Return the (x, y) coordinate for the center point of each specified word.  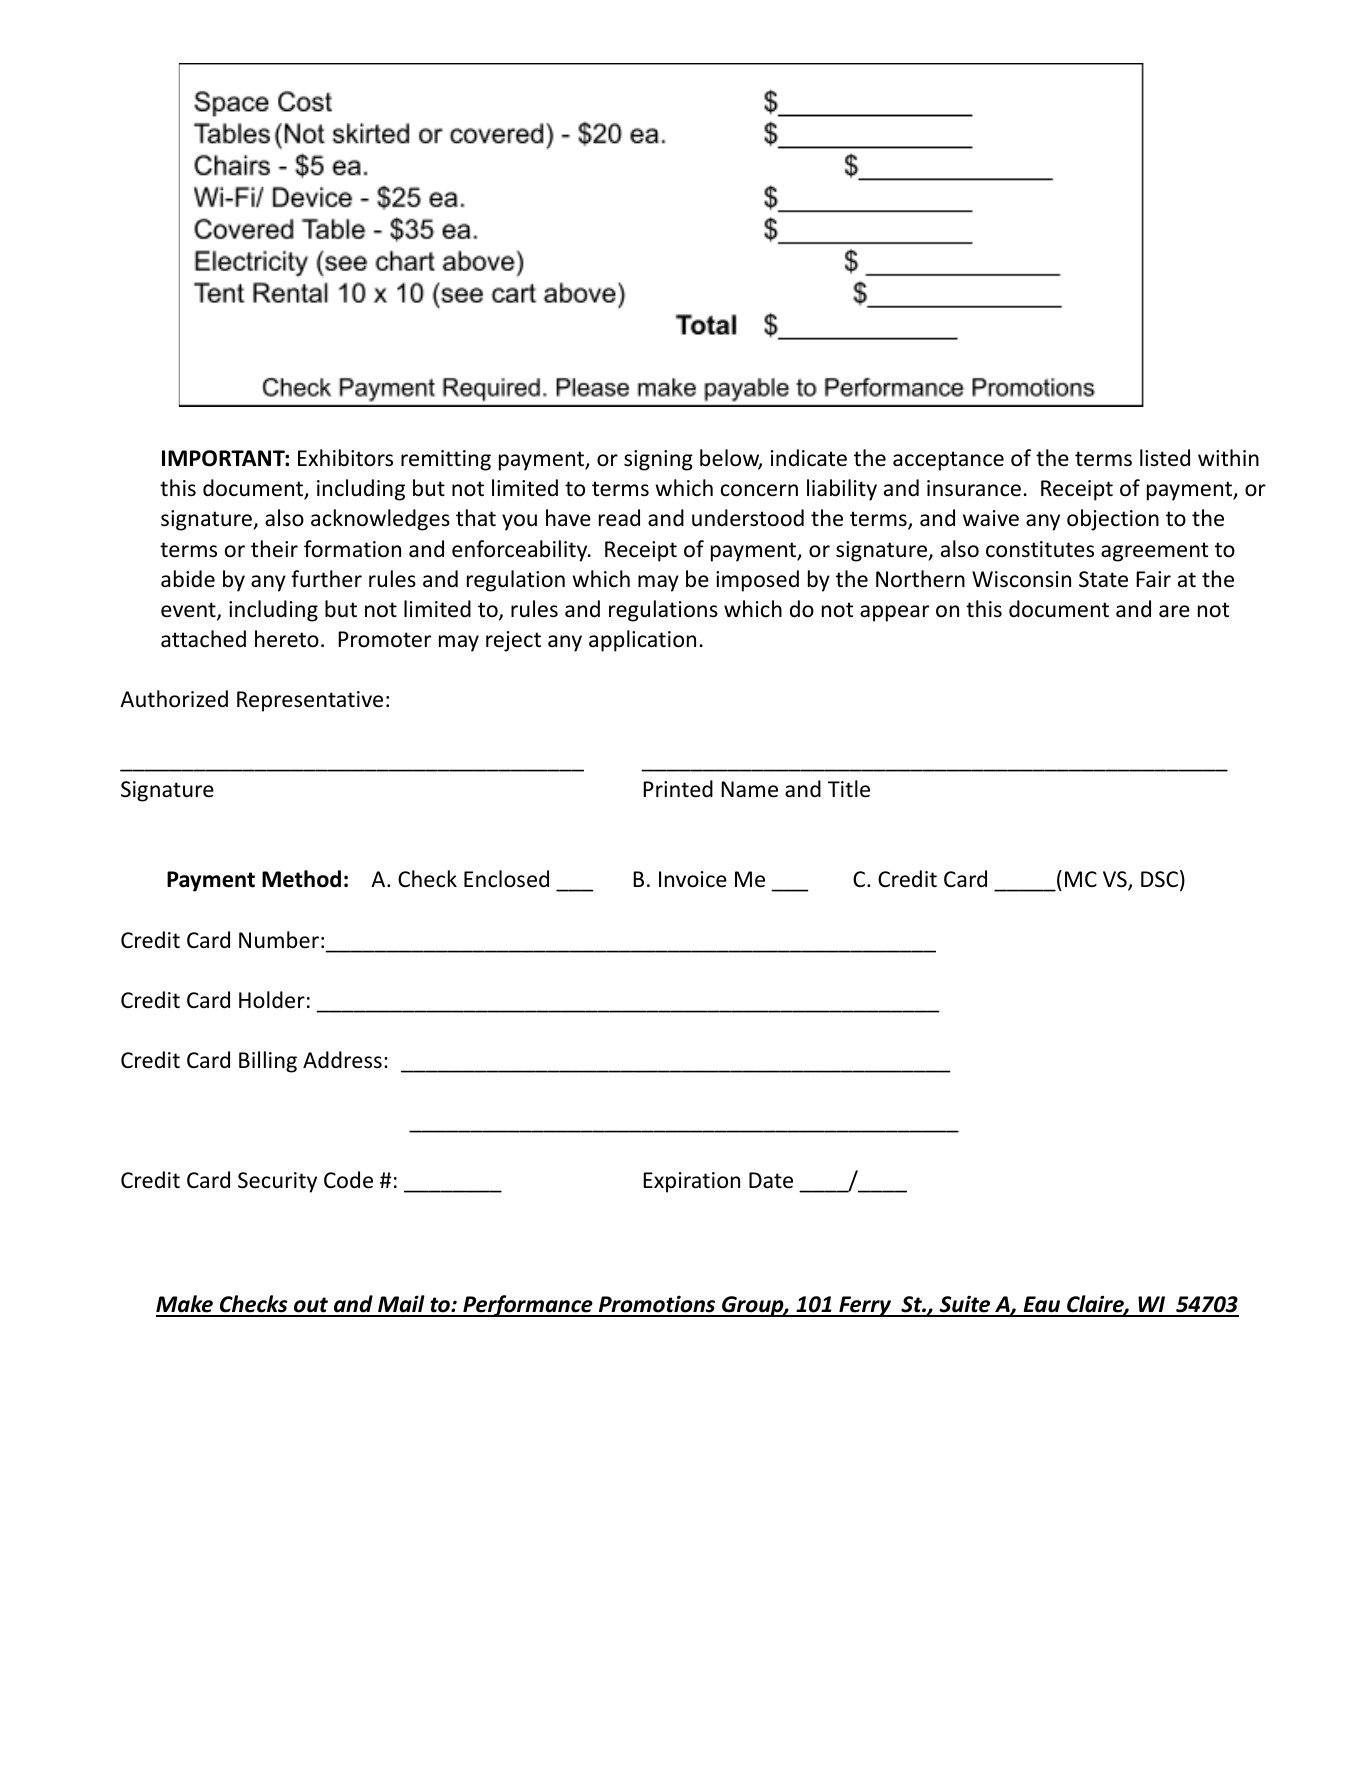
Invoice (693, 879)
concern (759, 490)
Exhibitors (345, 458)
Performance (528, 1306)
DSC (1159, 879)
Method (301, 879)
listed (1165, 458)
